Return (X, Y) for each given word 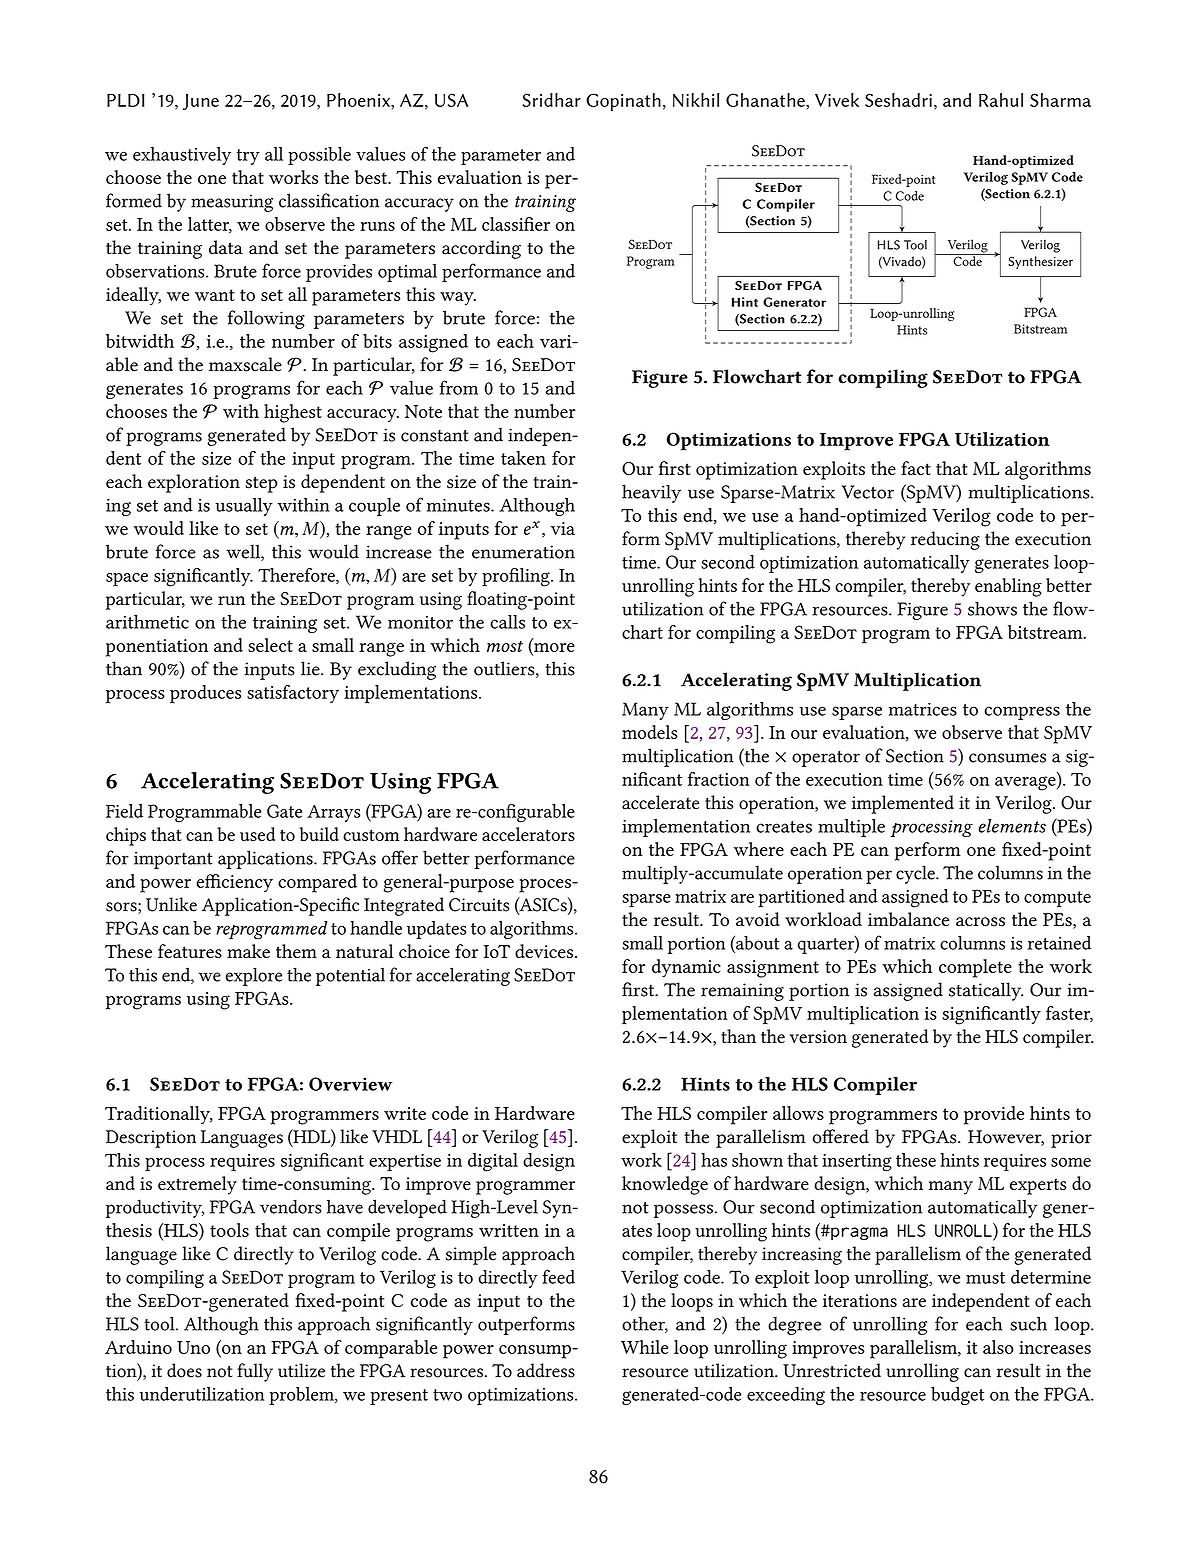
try (248, 157)
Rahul (1001, 100)
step (261, 484)
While (644, 1347)
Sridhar (551, 100)
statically (986, 991)
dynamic (686, 968)
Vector (868, 492)
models (649, 732)
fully (255, 1372)
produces (205, 694)
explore (254, 976)
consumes (1007, 758)
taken (523, 458)
